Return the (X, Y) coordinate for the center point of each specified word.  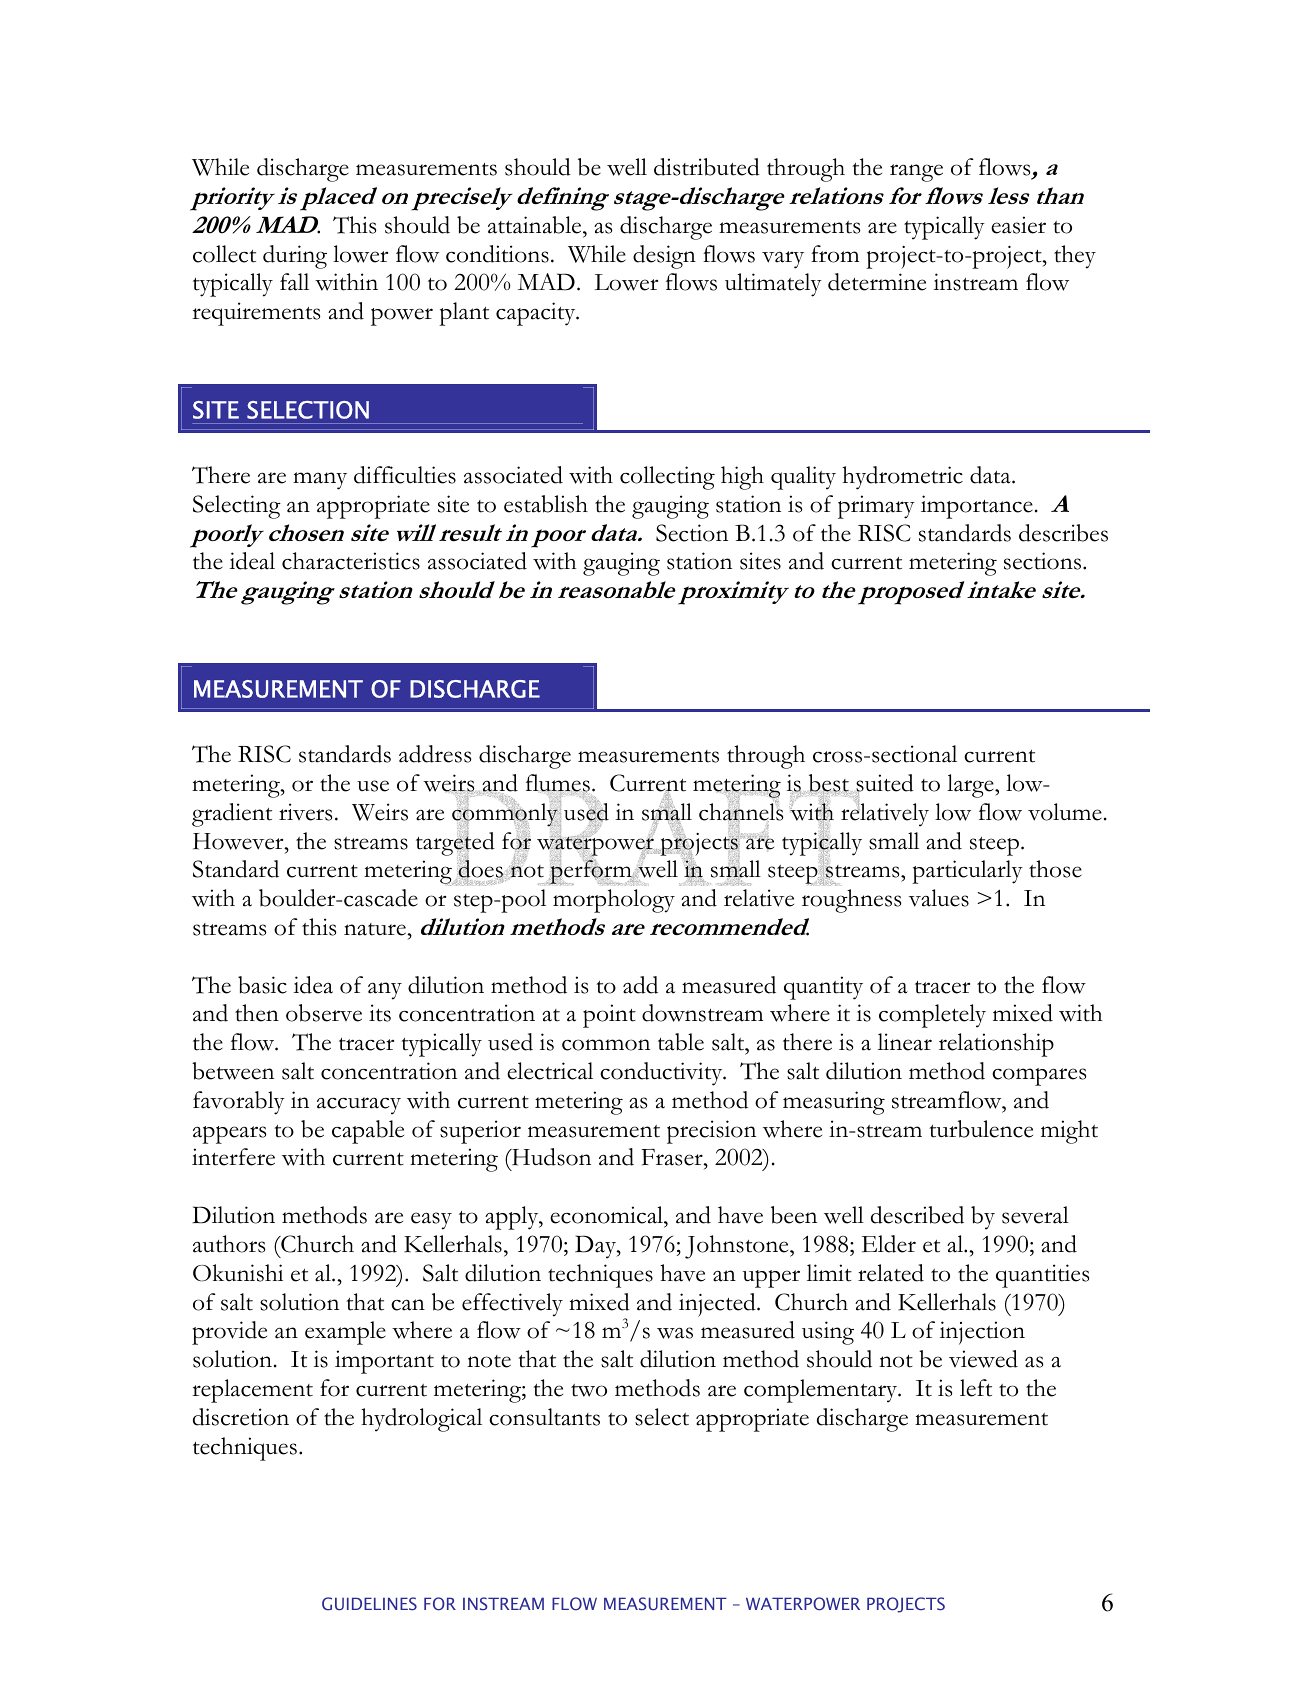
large (971, 786)
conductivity (662, 1074)
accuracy (359, 1106)
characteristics (351, 561)
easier (1018, 225)
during (295, 257)
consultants (544, 1417)
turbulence (981, 1129)
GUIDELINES (369, 1604)
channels (741, 811)
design (664, 257)
